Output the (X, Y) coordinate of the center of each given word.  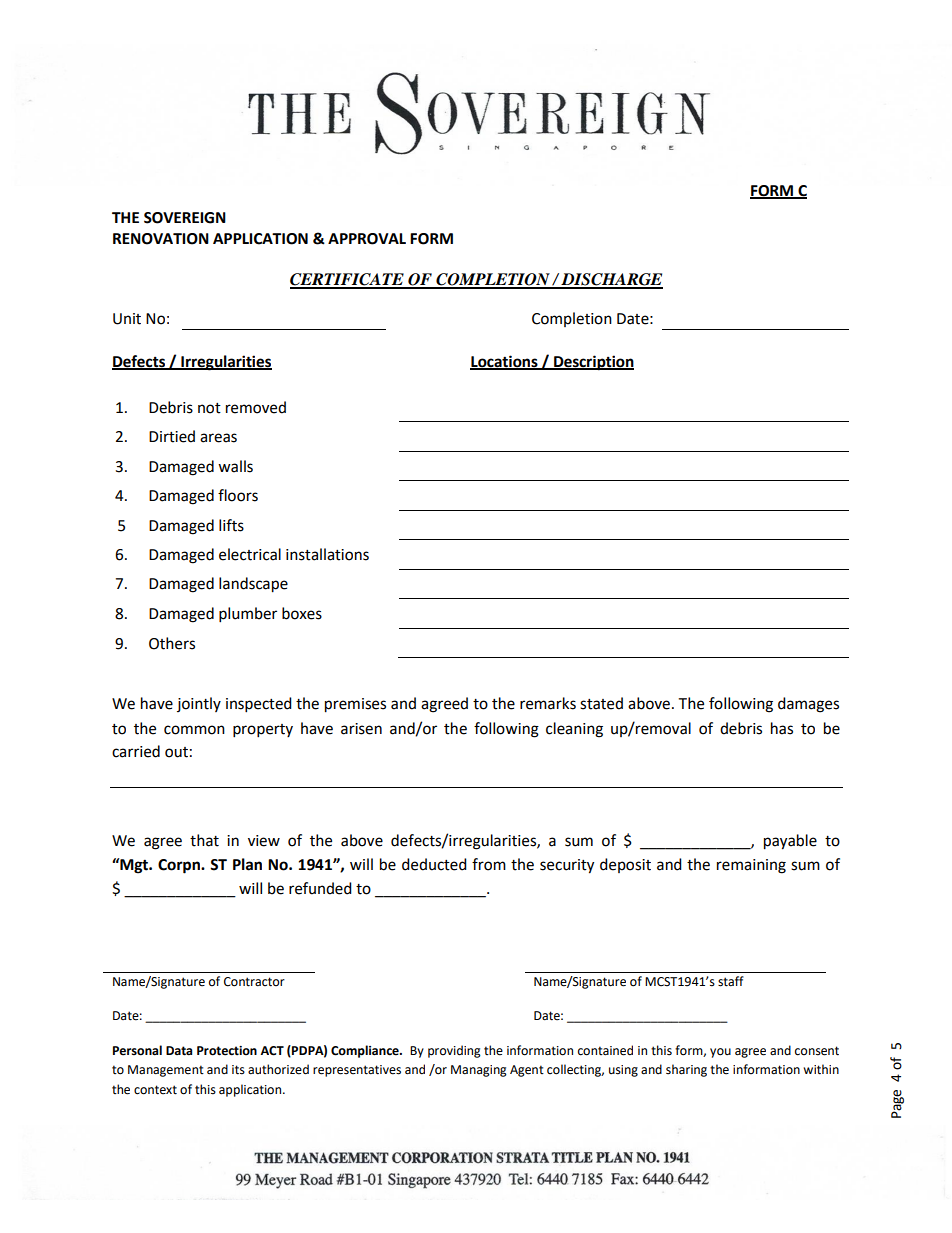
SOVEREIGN (185, 218)
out (176, 752)
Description (593, 363)
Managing (479, 1071)
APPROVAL (367, 239)
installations (327, 554)
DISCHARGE (611, 280)
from (489, 864)
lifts (231, 525)
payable (790, 842)
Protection (227, 1051)
